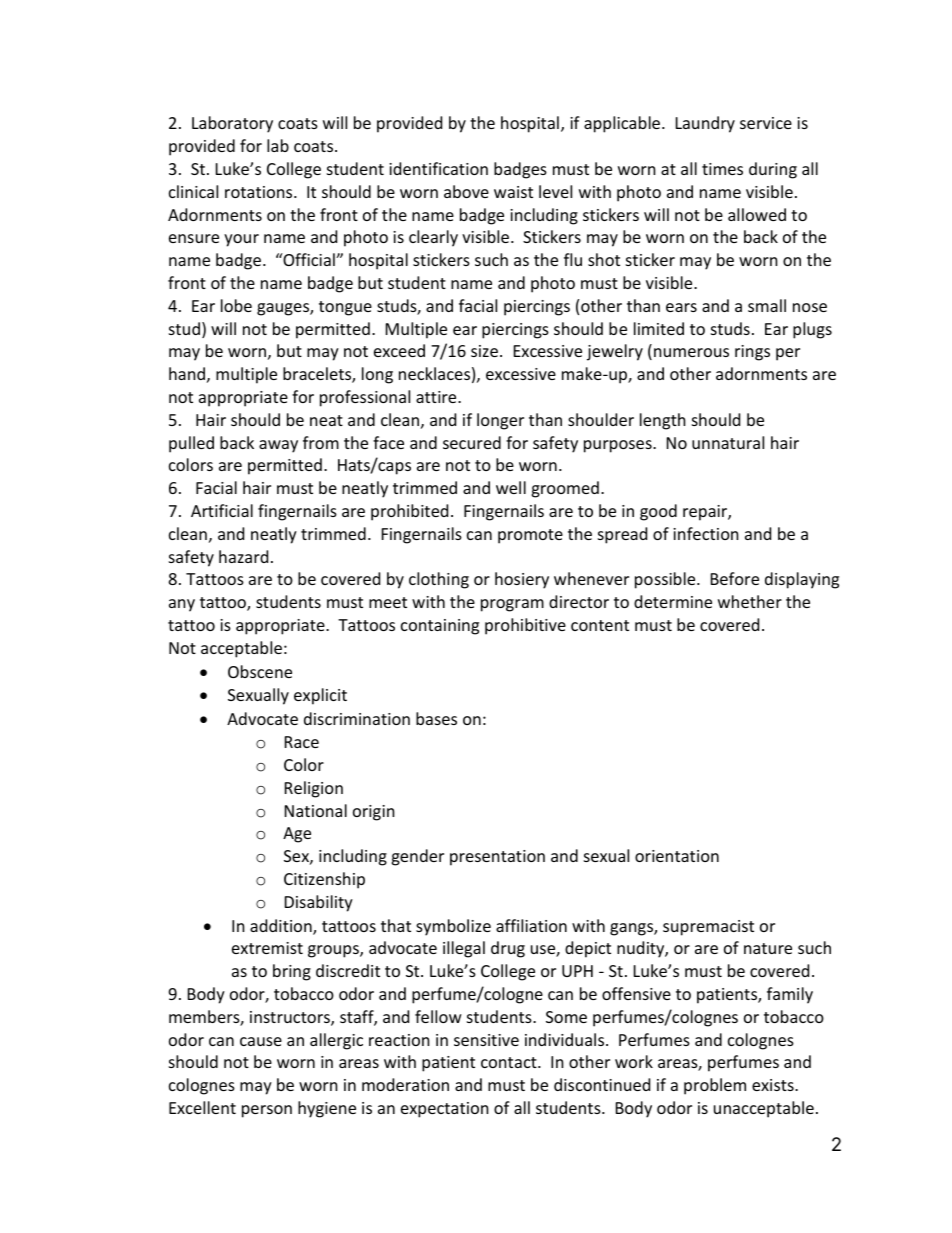 The image size is (952, 1233). Describe the element at coordinates (511, 487) in the document. I see `well` at that location.
